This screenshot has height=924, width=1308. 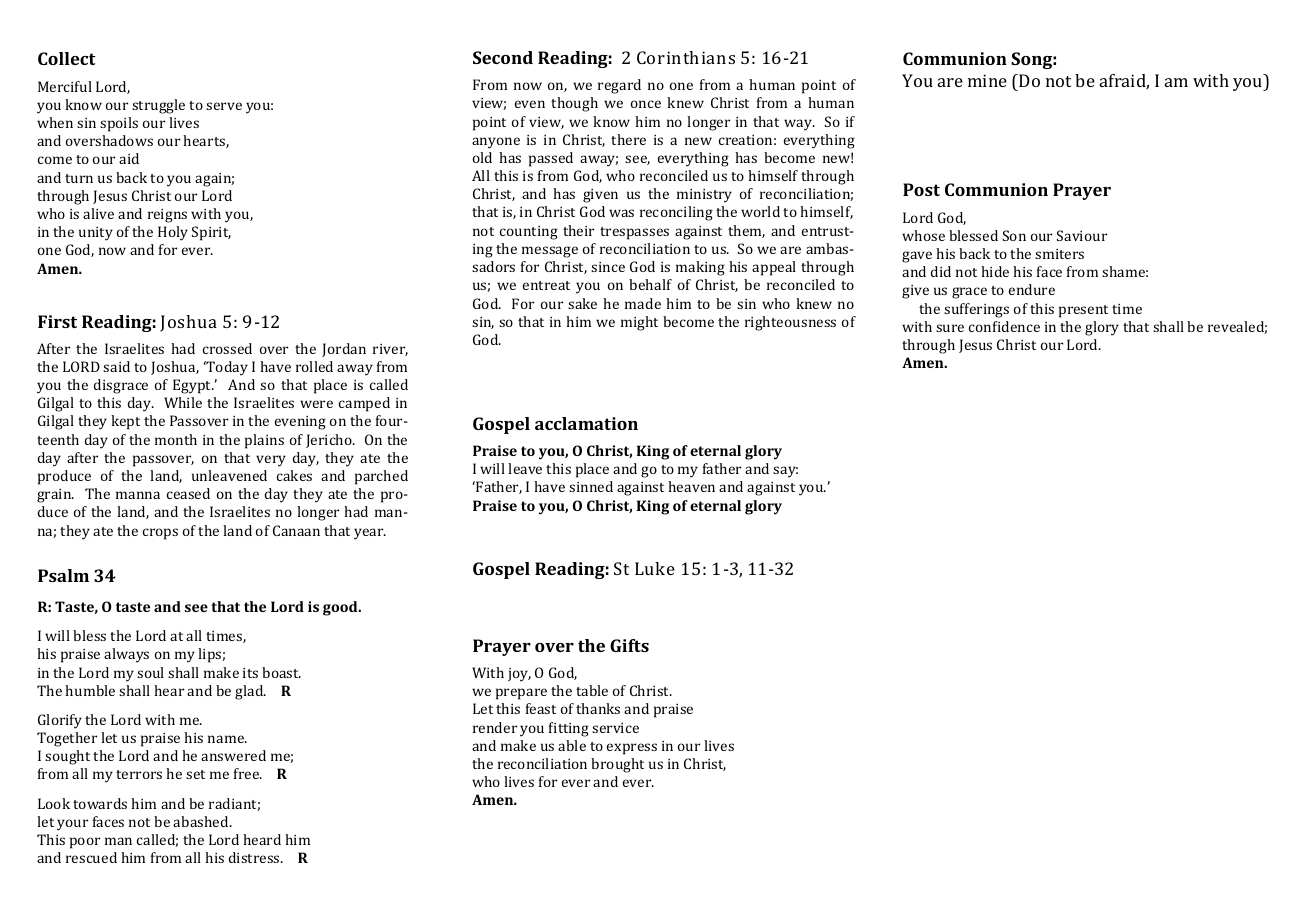 What do you see at coordinates (176, 439) in the screenshot?
I see `month` at bounding box center [176, 439].
